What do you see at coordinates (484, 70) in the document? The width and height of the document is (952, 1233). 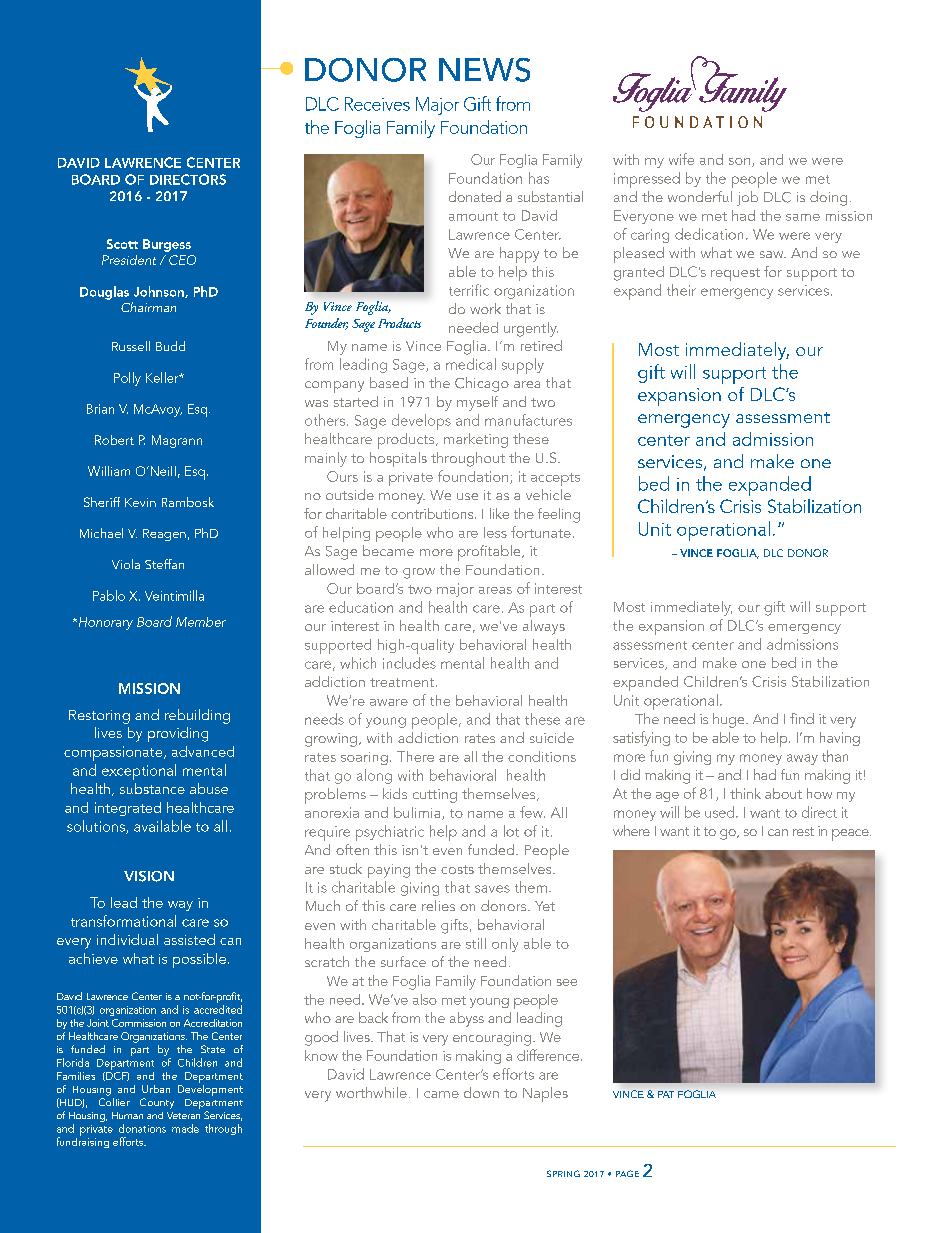 I see `NEWS` at bounding box center [484, 70].
